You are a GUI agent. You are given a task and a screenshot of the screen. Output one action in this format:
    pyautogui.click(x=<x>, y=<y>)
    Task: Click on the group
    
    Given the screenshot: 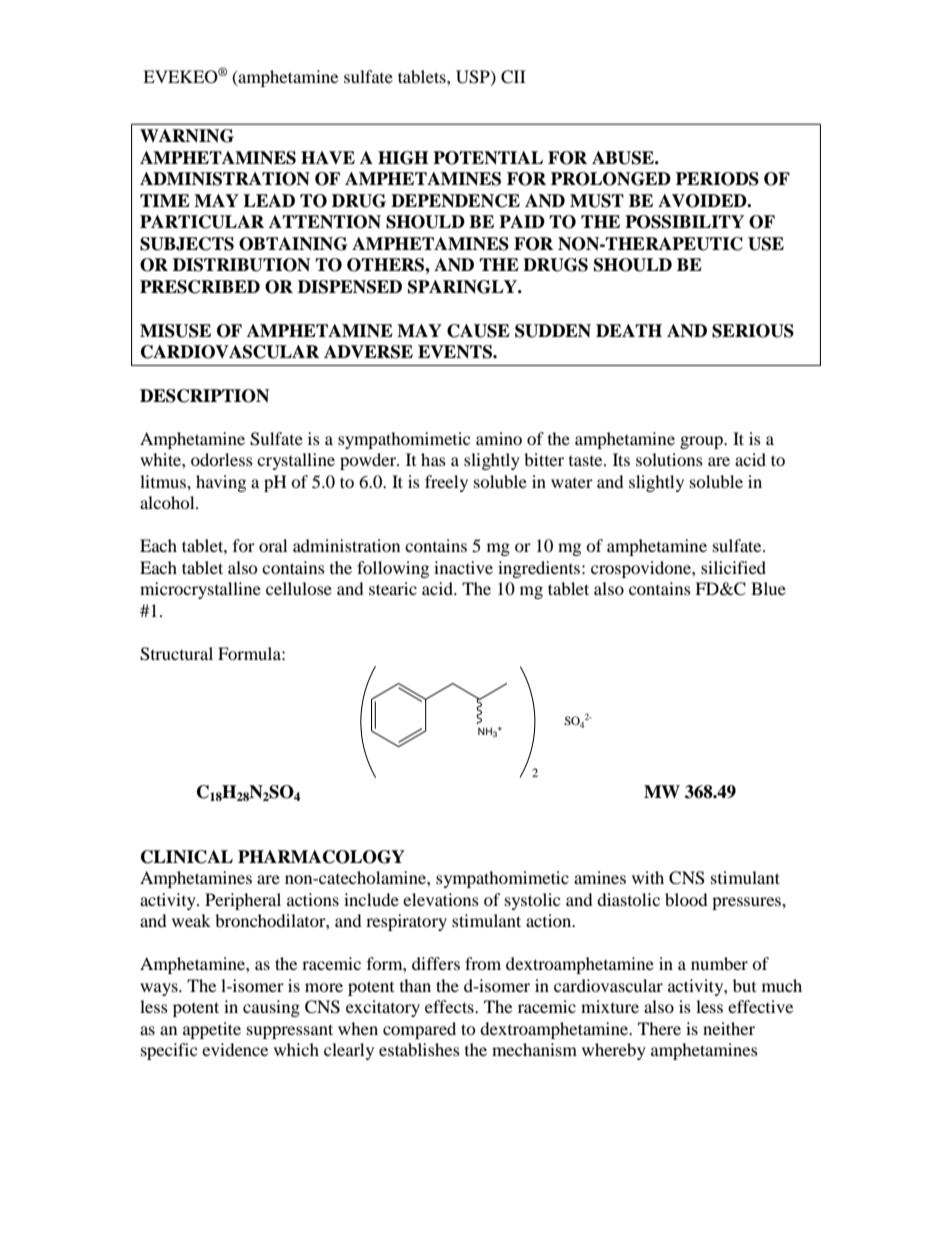 What is the action you would take?
    pyautogui.click(x=702, y=442)
